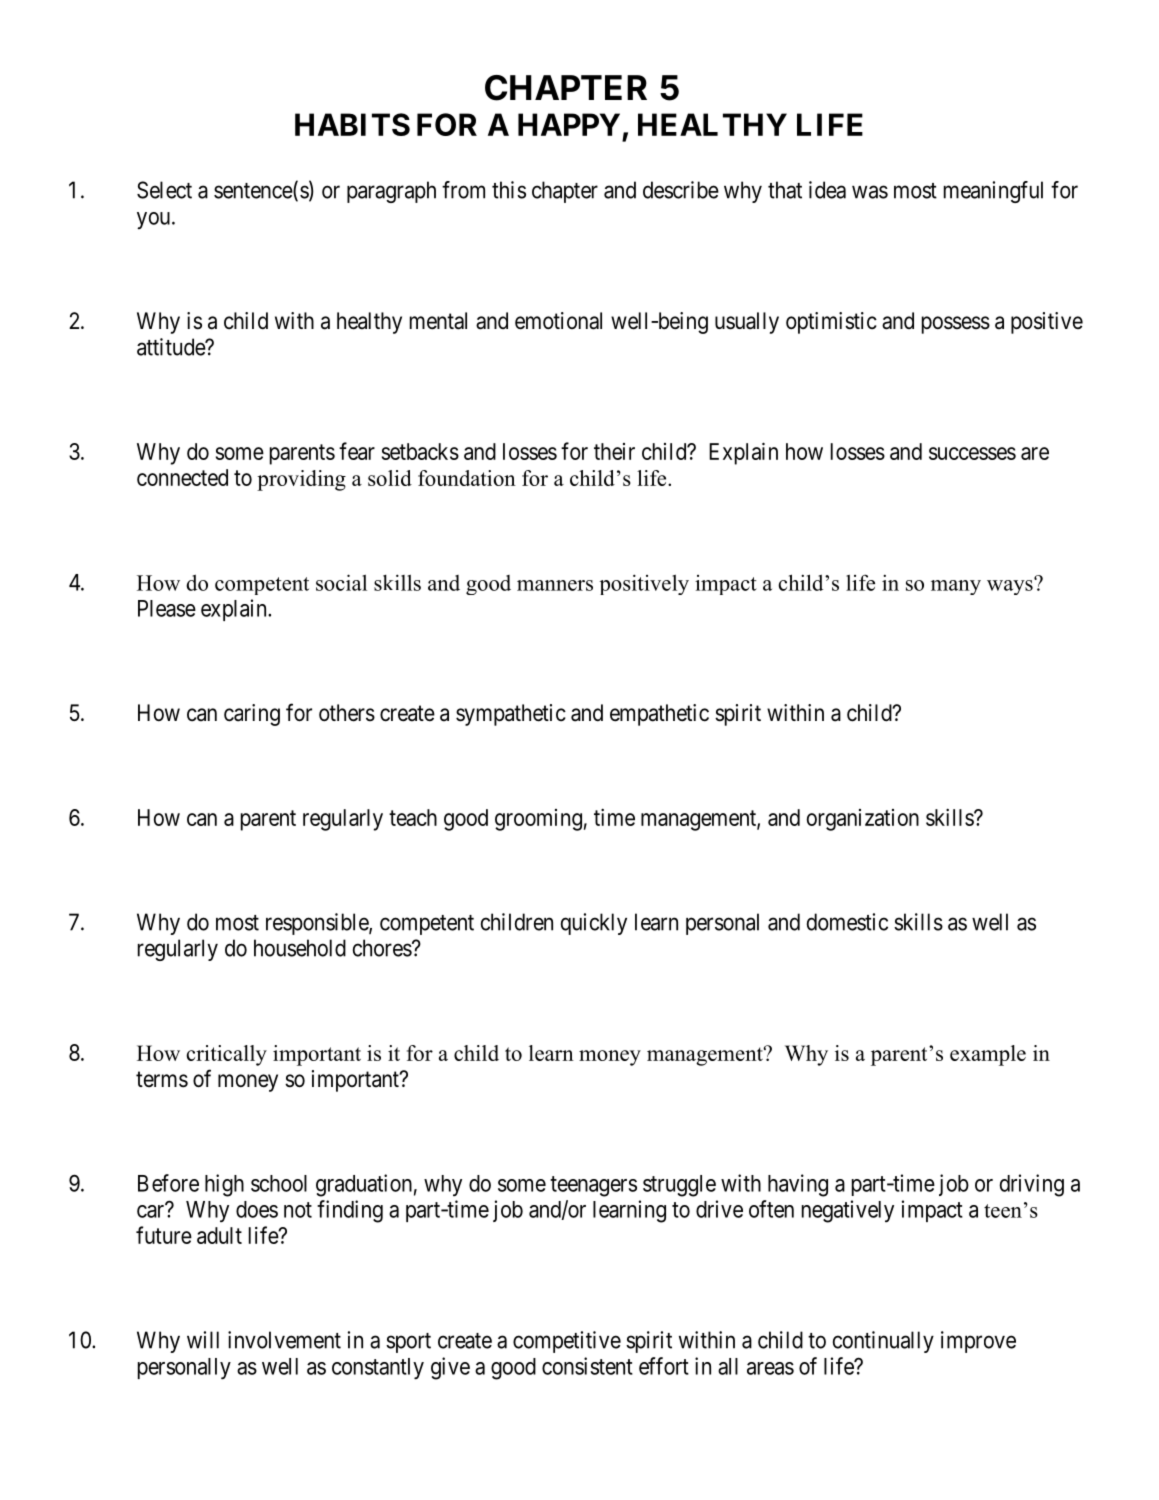 The image size is (1159, 1500). Describe the element at coordinates (284, 1340) in the screenshot. I see `involvement` at that location.
